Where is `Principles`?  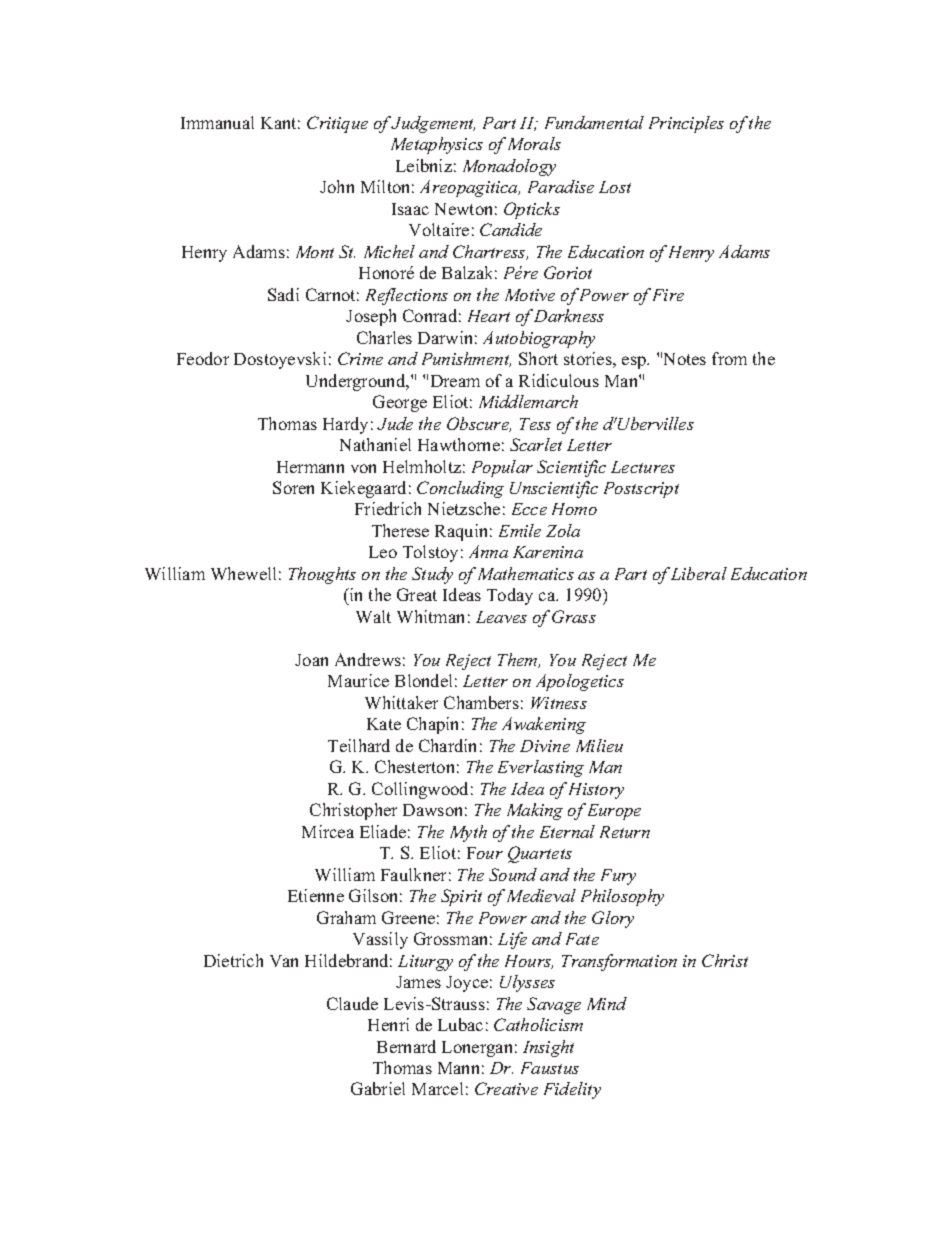
Principles is located at coordinates (686, 124).
